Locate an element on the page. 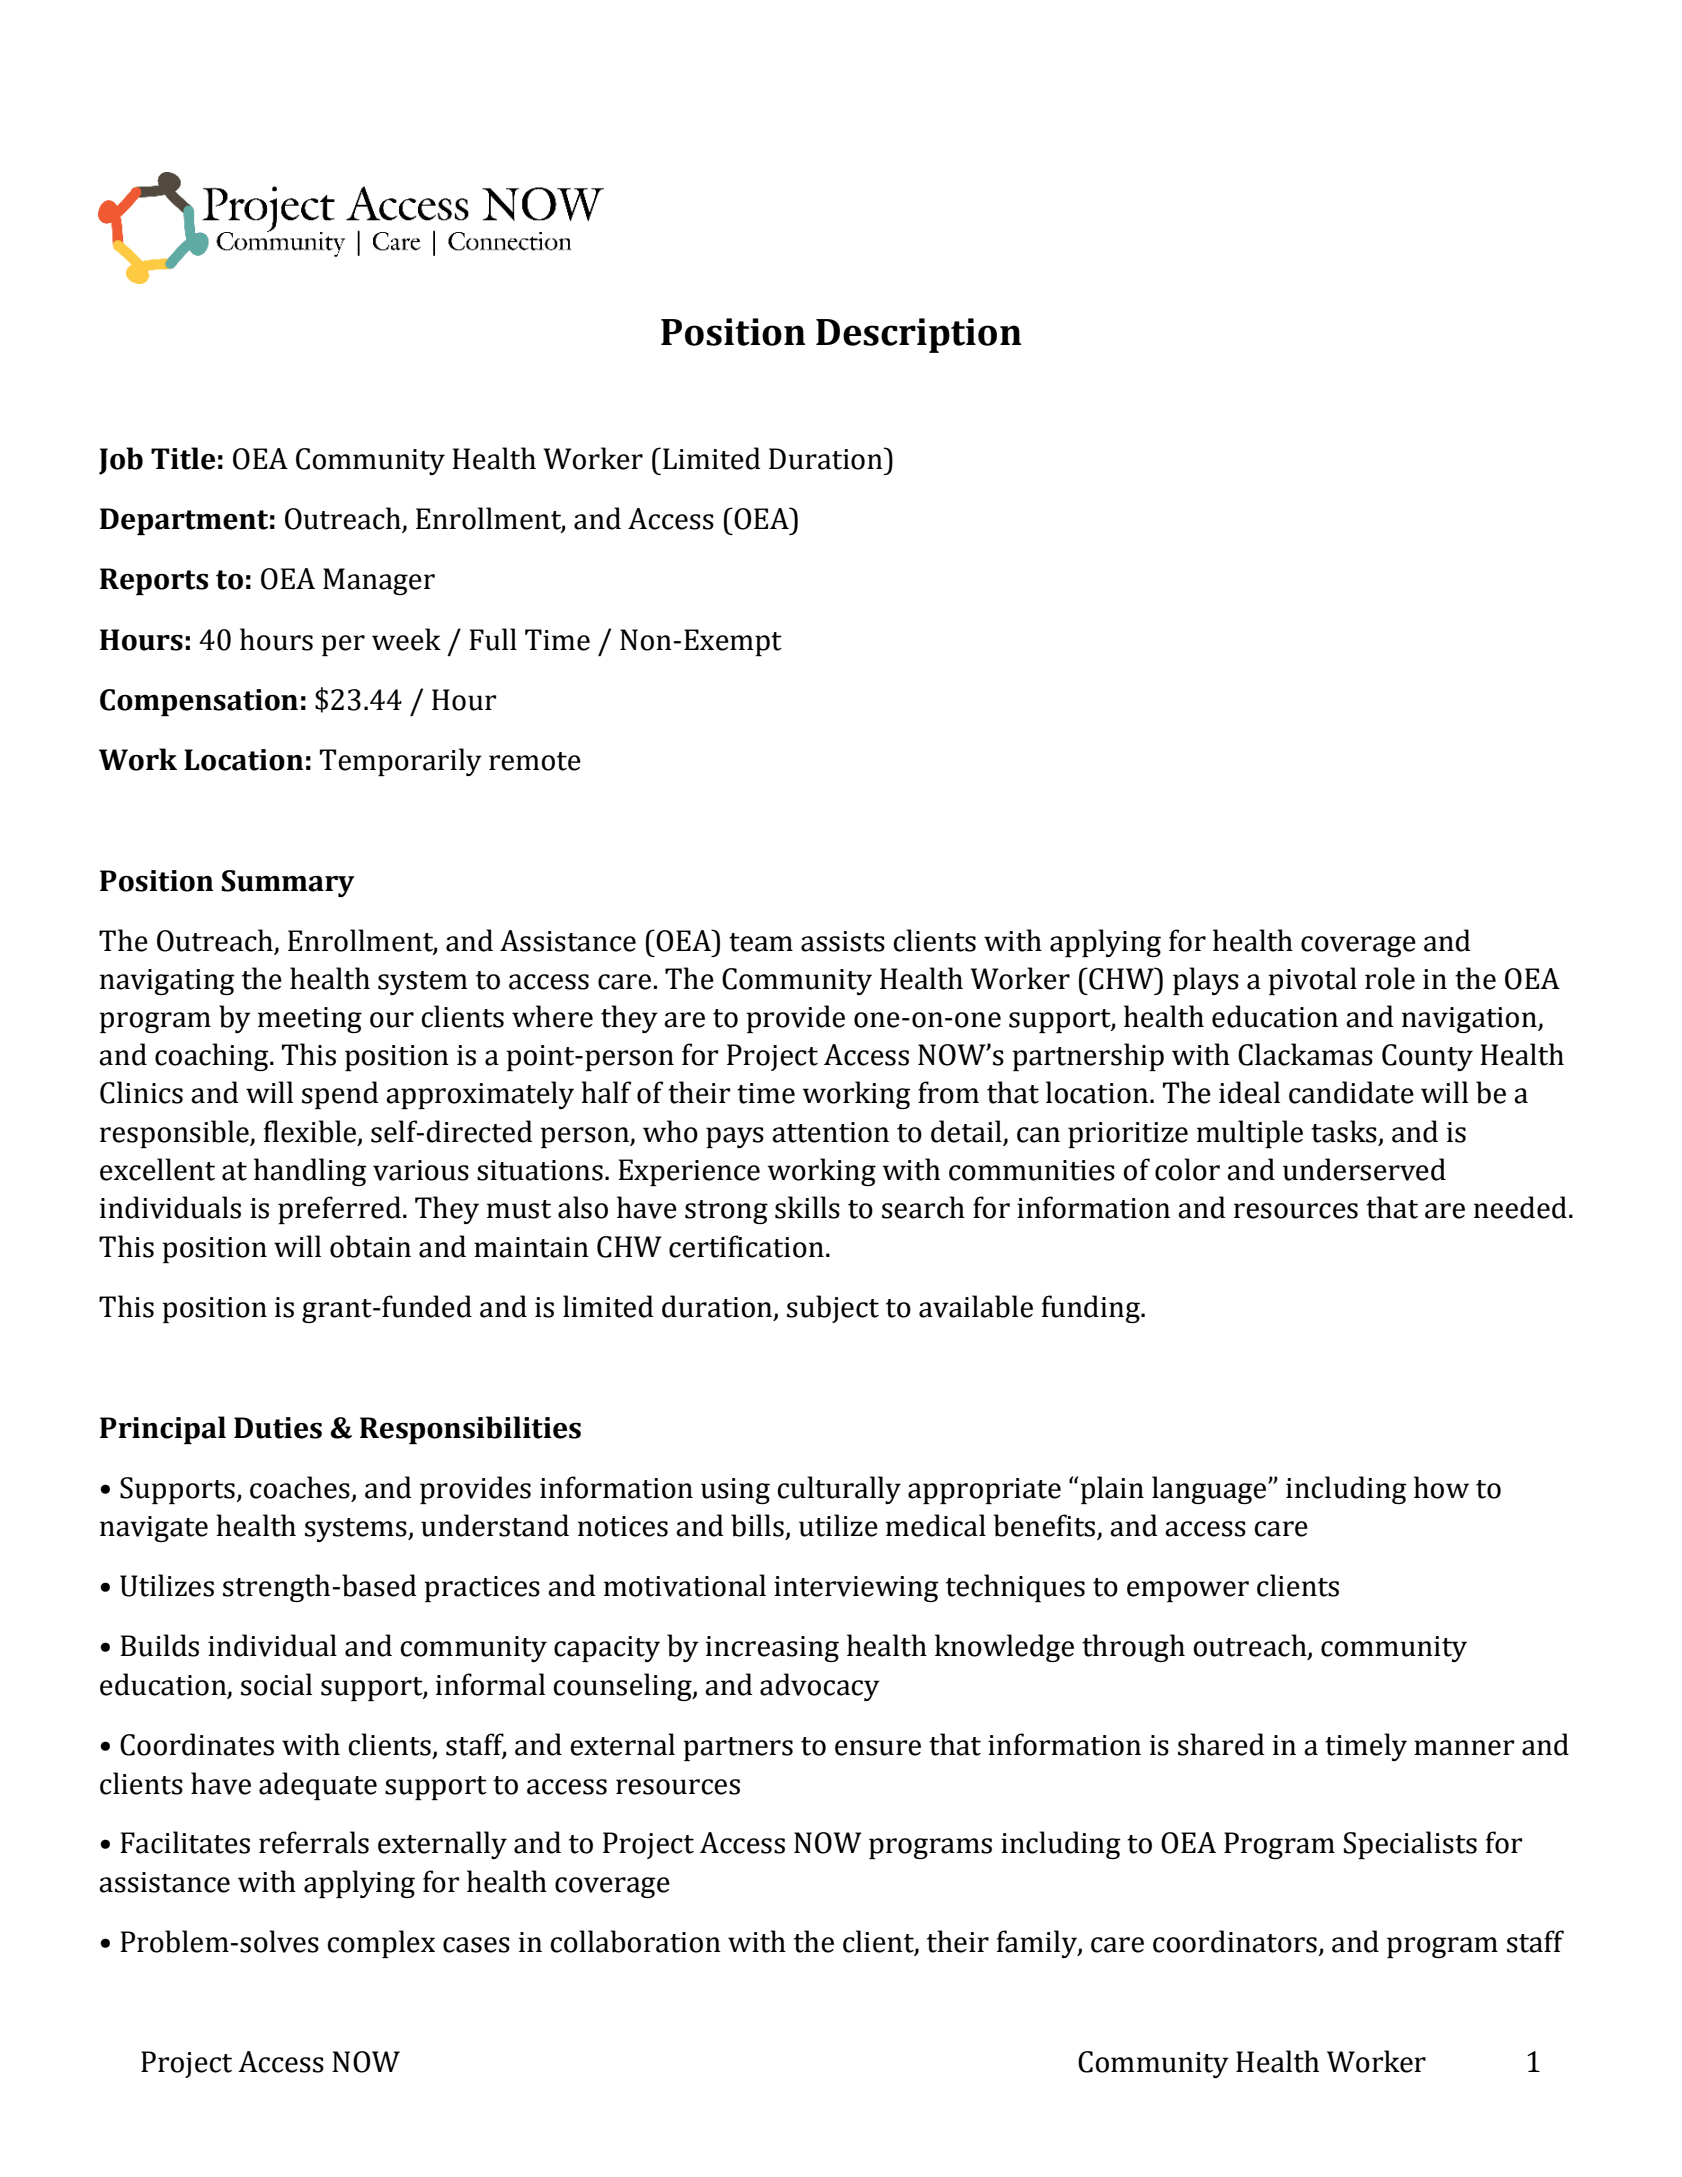  Full is located at coordinates (493, 639).
